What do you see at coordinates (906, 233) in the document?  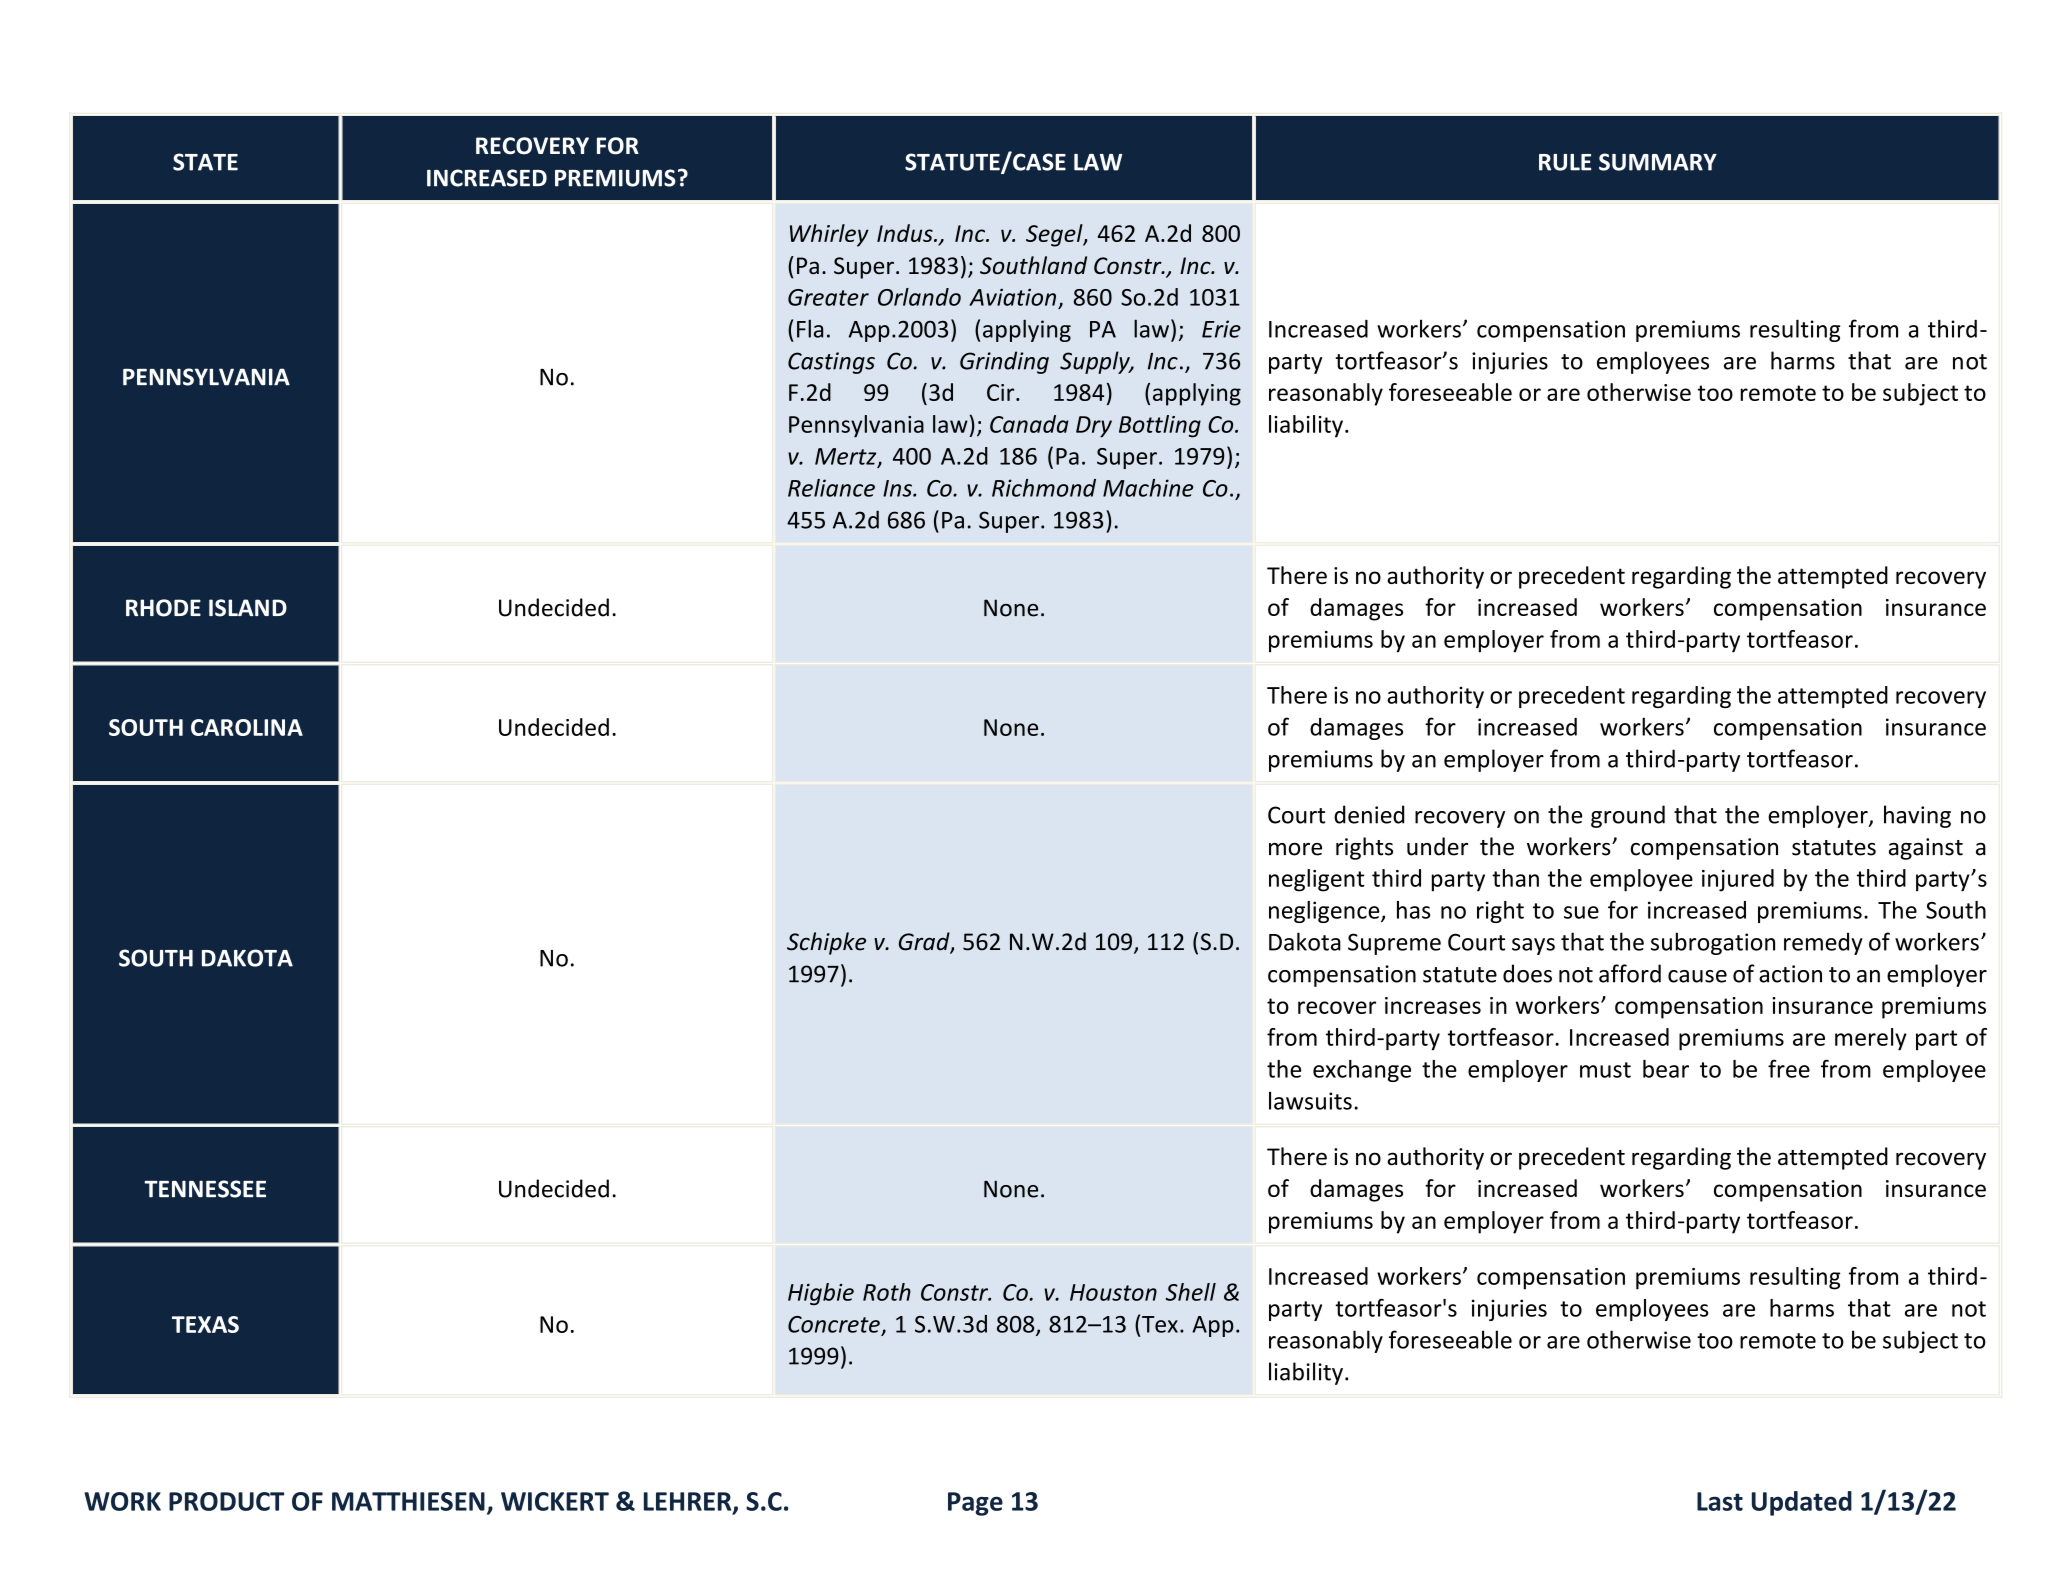 I see `Indus` at bounding box center [906, 233].
